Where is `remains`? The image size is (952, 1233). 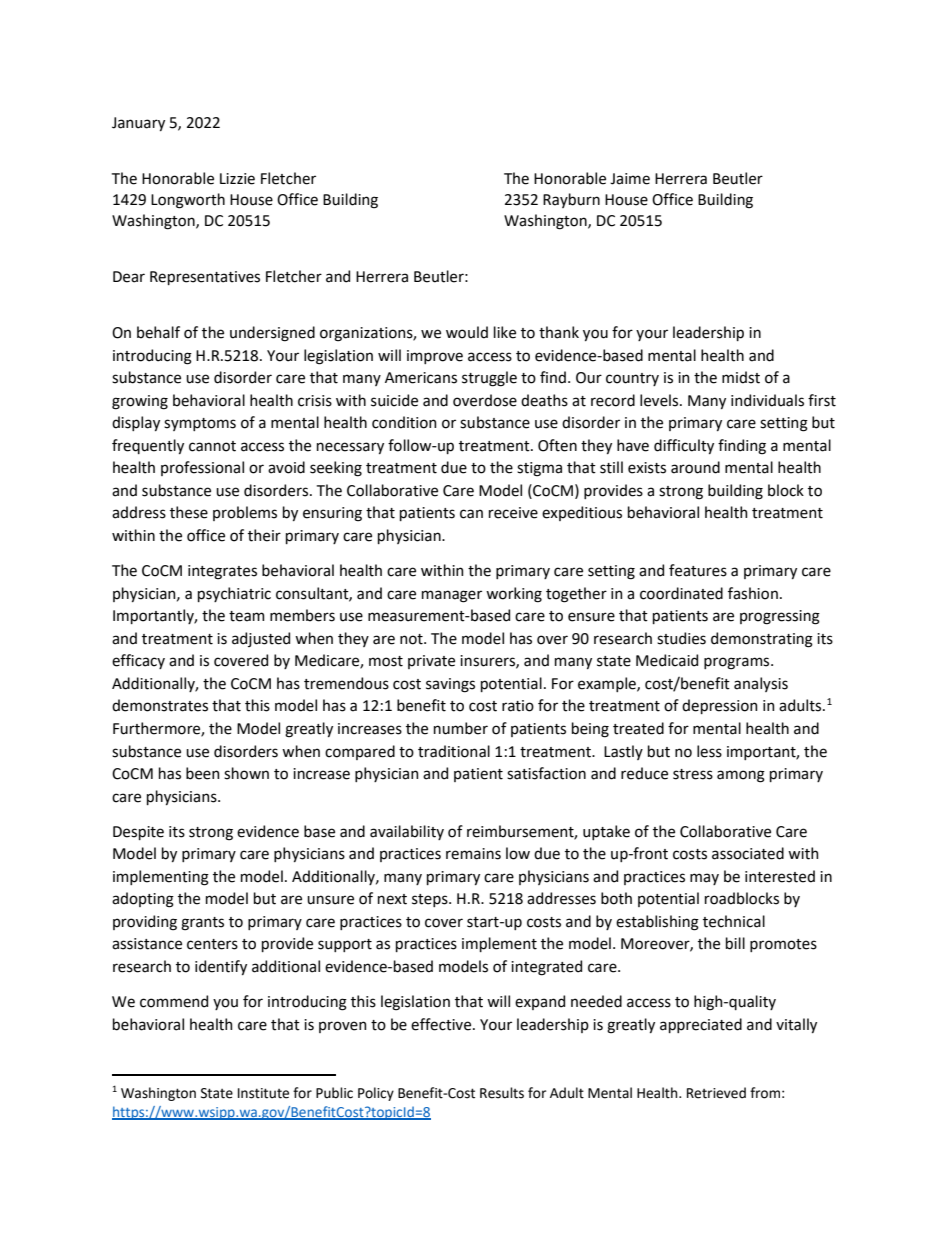
remains is located at coordinates (473, 854).
